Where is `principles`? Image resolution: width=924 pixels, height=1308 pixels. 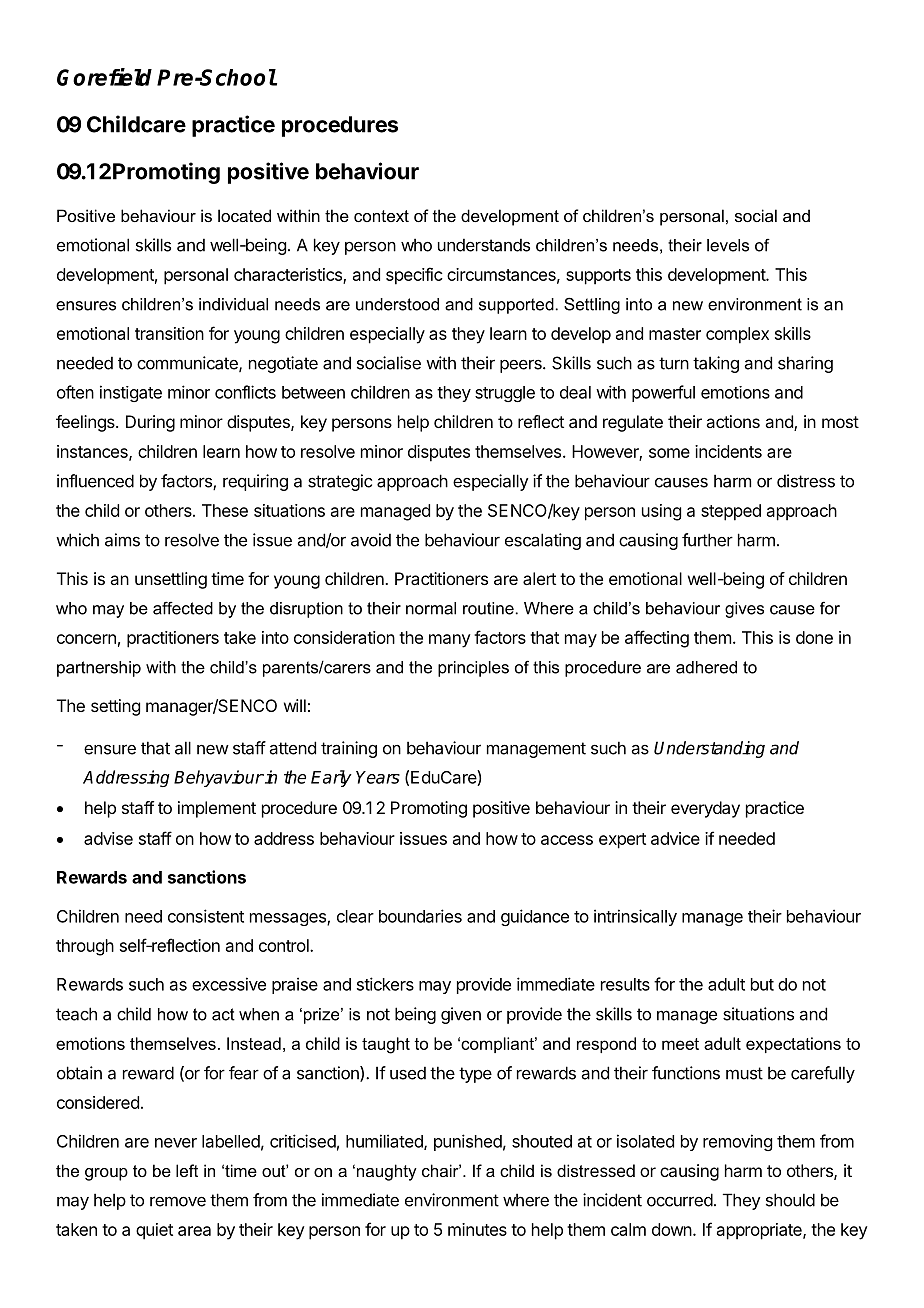 principles is located at coordinates (473, 669).
